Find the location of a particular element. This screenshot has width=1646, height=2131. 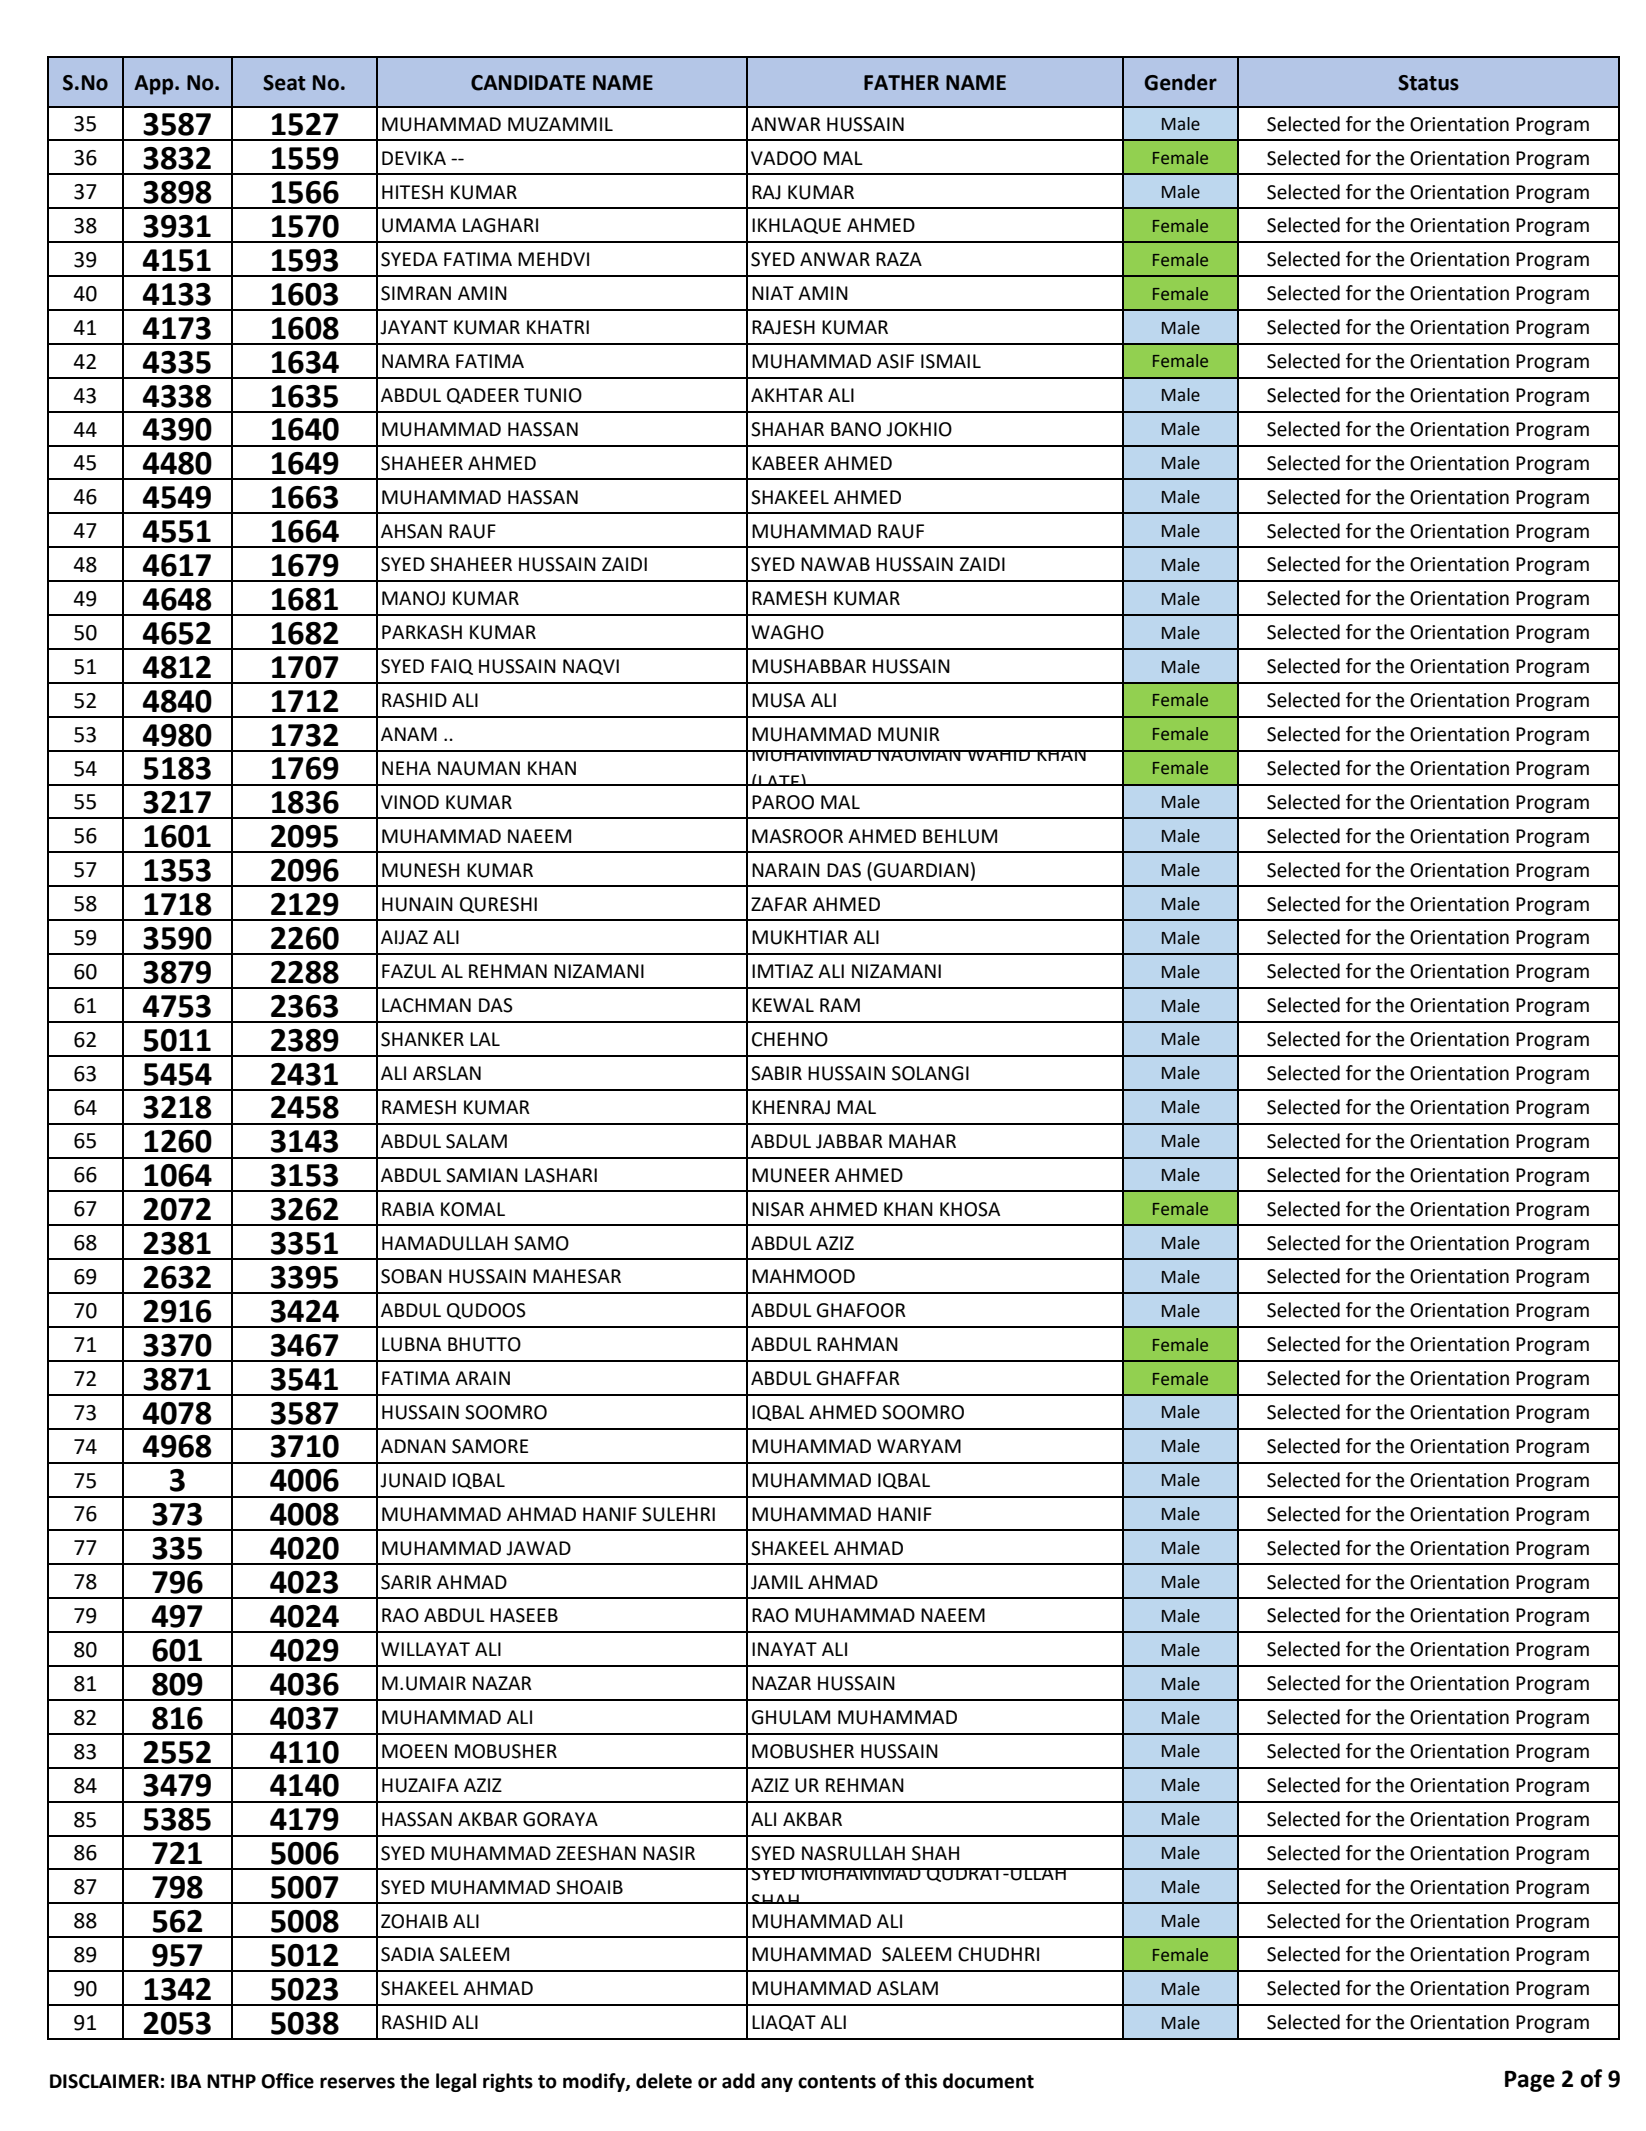

MUNIR is located at coordinates (909, 734).
